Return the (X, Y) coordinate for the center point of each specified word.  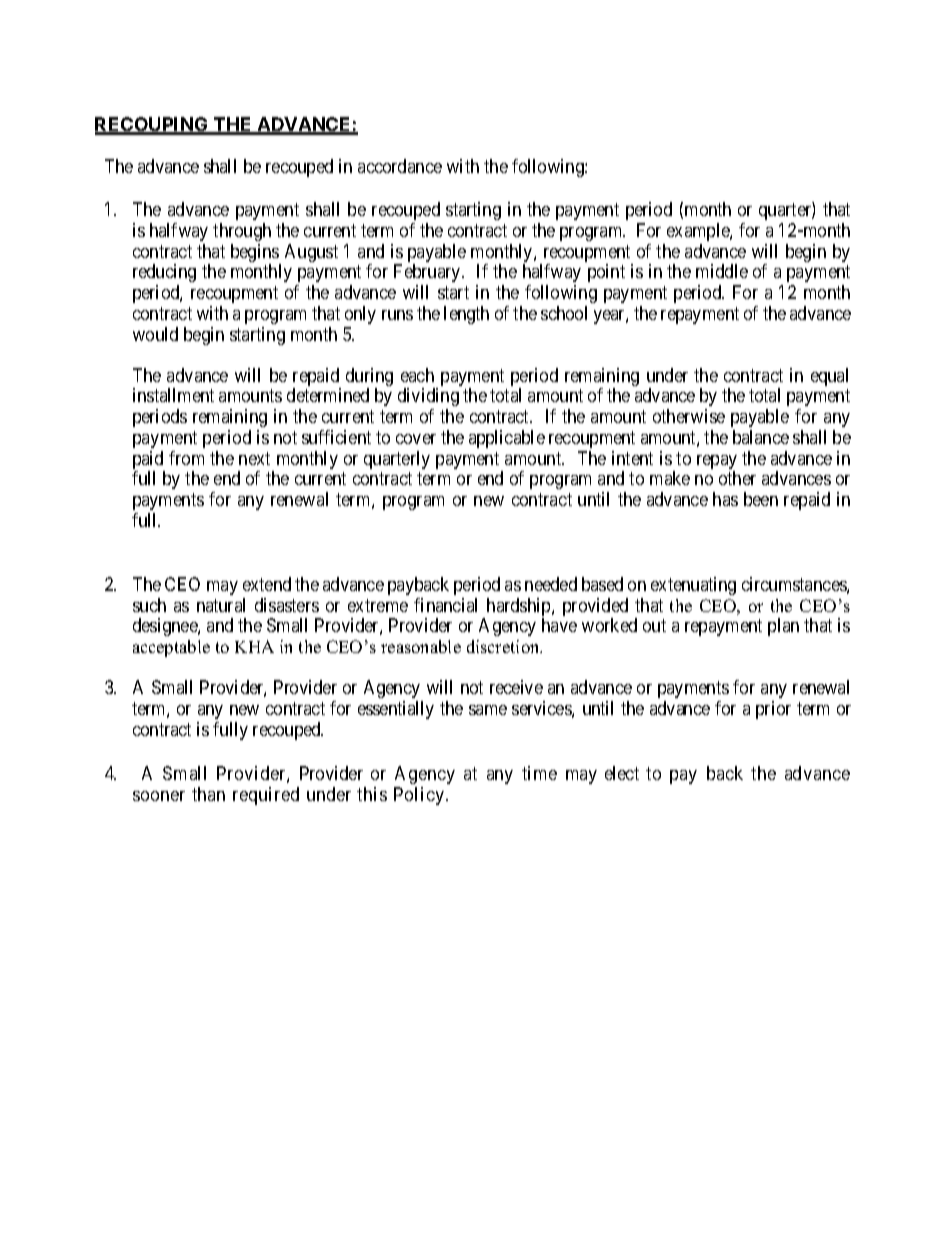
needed (551, 584)
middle (722, 271)
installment (173, 395)
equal (829, 377)
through (242, 232)
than (208, 794)
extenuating (693, 586)
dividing (428, 397)
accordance (400, 166)
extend (267, 584)
